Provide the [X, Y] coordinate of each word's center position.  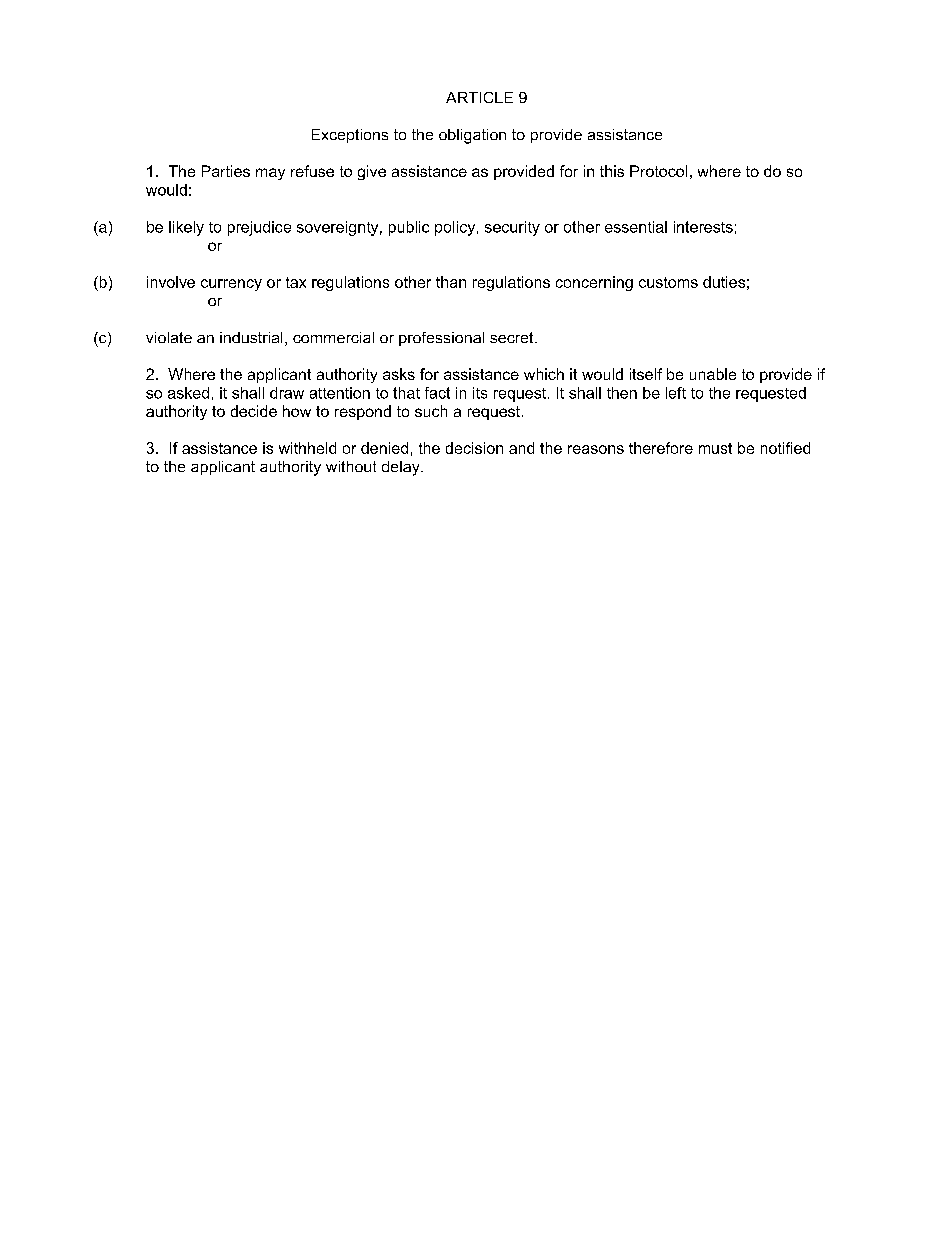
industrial [251, 337]
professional [441, 339]
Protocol [658, 171]
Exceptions [350, 136]
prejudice [259, 228]
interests [703, 227]
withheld [307, 448]
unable [713, 374]
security [512, 228]
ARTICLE [479, 97]
